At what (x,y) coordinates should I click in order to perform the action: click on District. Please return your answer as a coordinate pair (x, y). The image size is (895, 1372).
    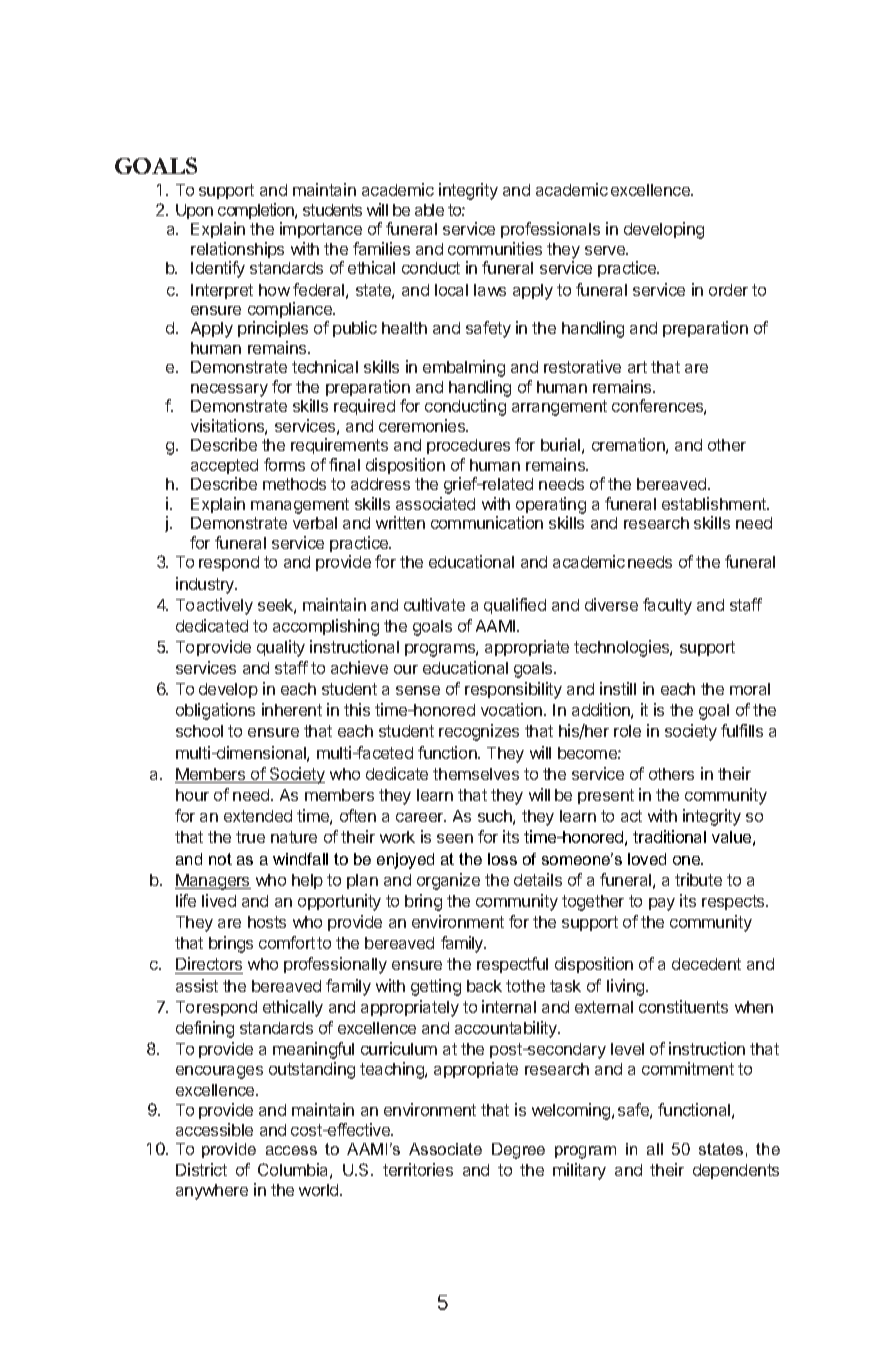
    Looking at the image, I should click on (201, 1169).
